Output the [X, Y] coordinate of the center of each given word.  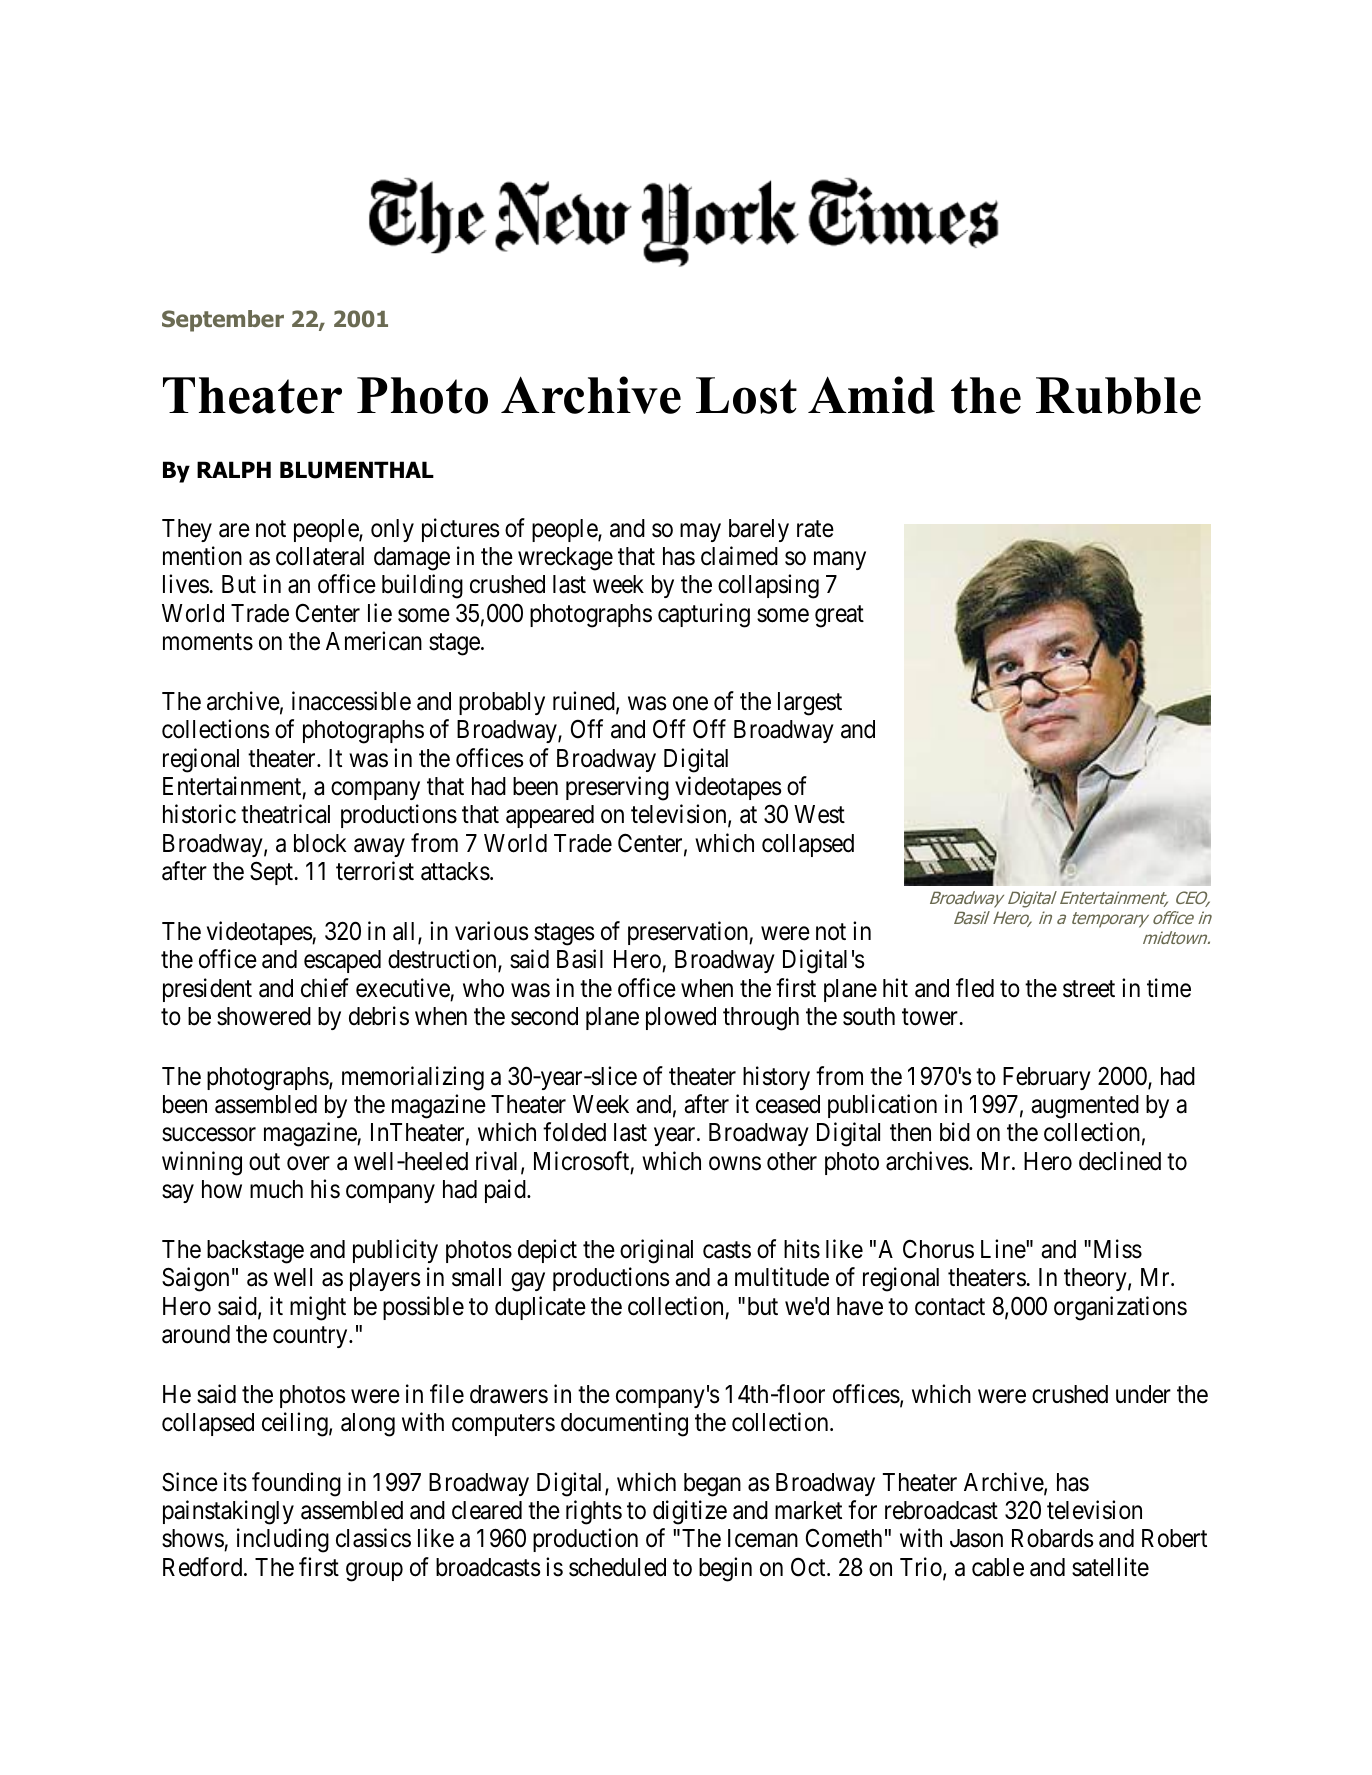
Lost [746, 395]
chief [325, 988]
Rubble [1118, 395]
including [283, 1540]
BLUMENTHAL [357, 470]
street [1089, 989]
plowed [681, 1018]
